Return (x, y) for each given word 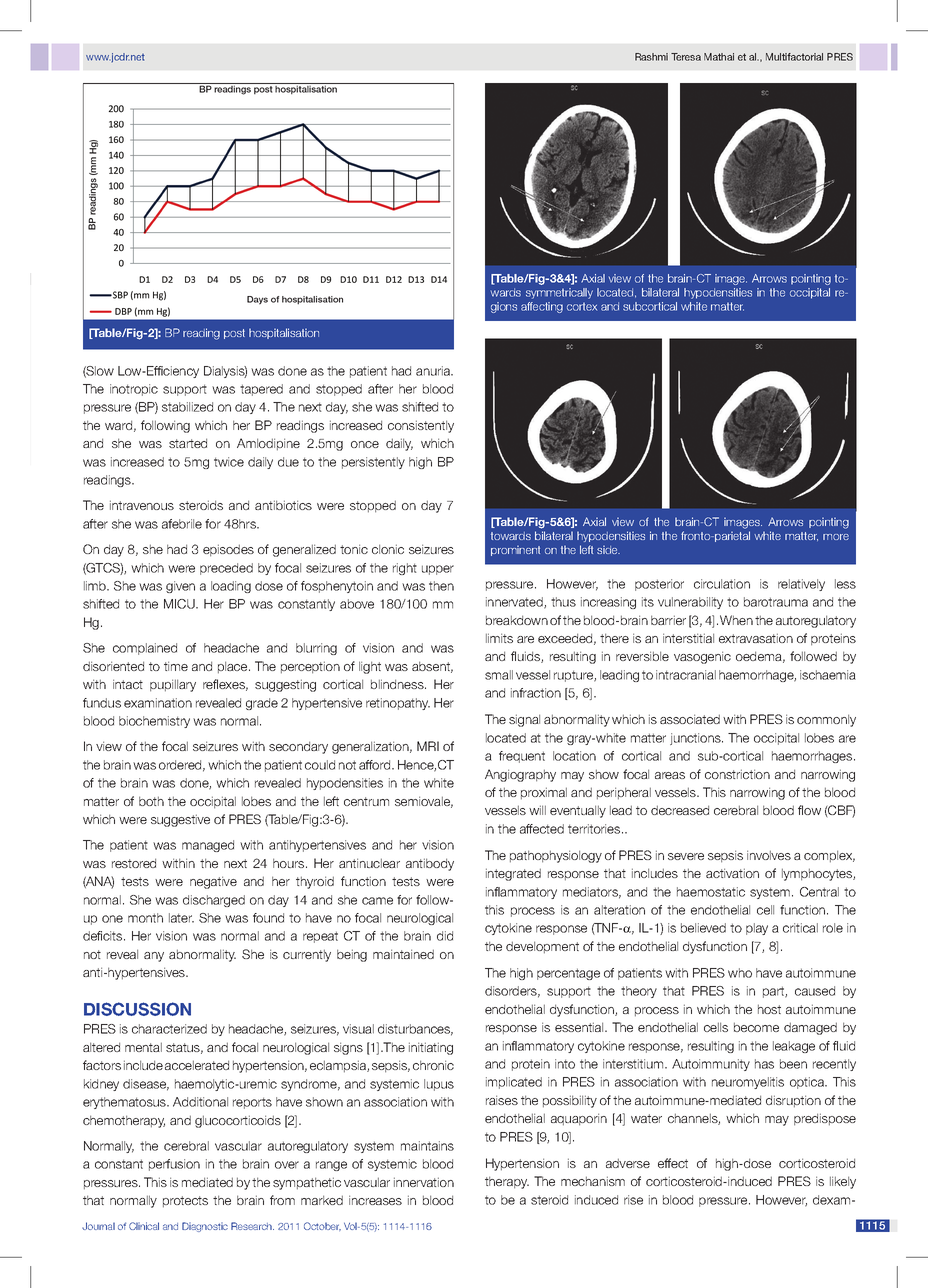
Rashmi (651, 57)
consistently (421, 426)
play (757, 929)
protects (185, 1202)
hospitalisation (284, 333)
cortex (582, 306)
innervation (424, 1182)
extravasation (756, 638)
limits (499, 638)
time (176, 666)
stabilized (187, 407)
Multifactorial (794, 57)
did (445, 936)
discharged (214, 901)
